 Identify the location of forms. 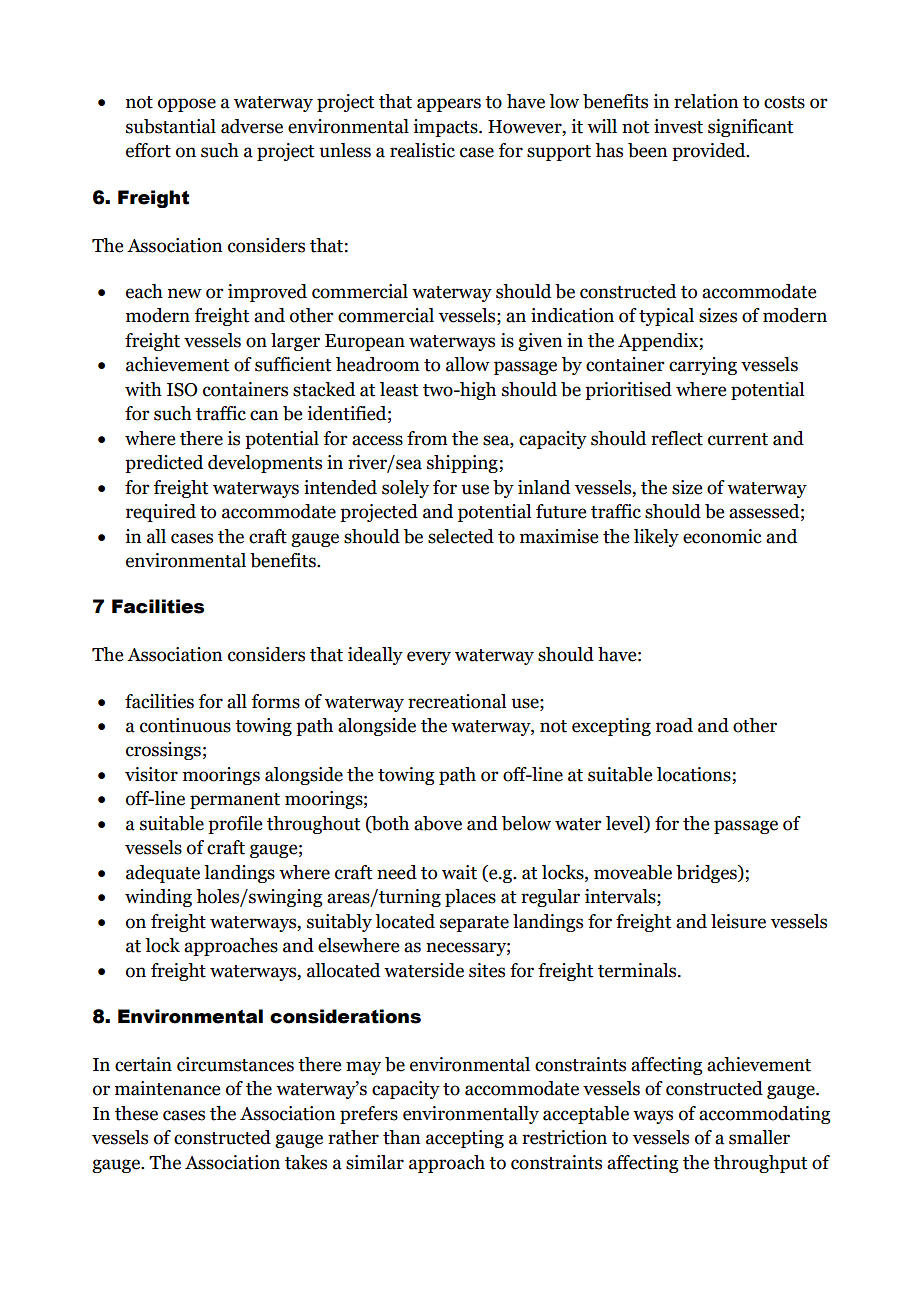
(276, 701).
